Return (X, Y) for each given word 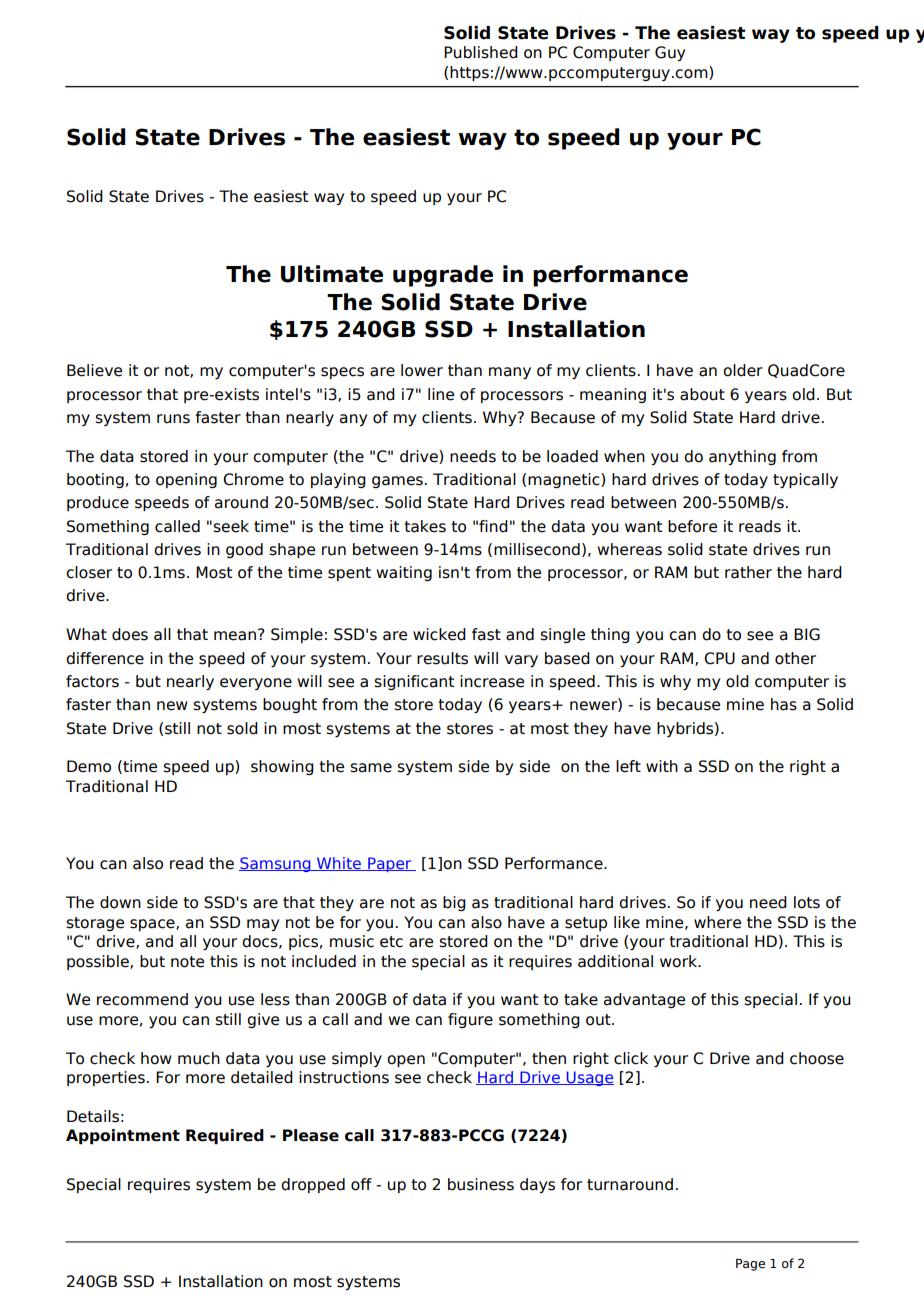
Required (225, 1136)
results (442, 658)
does (130, 634)
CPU (719, 658)
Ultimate (332, 274)
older (743, 370)
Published (481, 52)
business (481, 1184)
